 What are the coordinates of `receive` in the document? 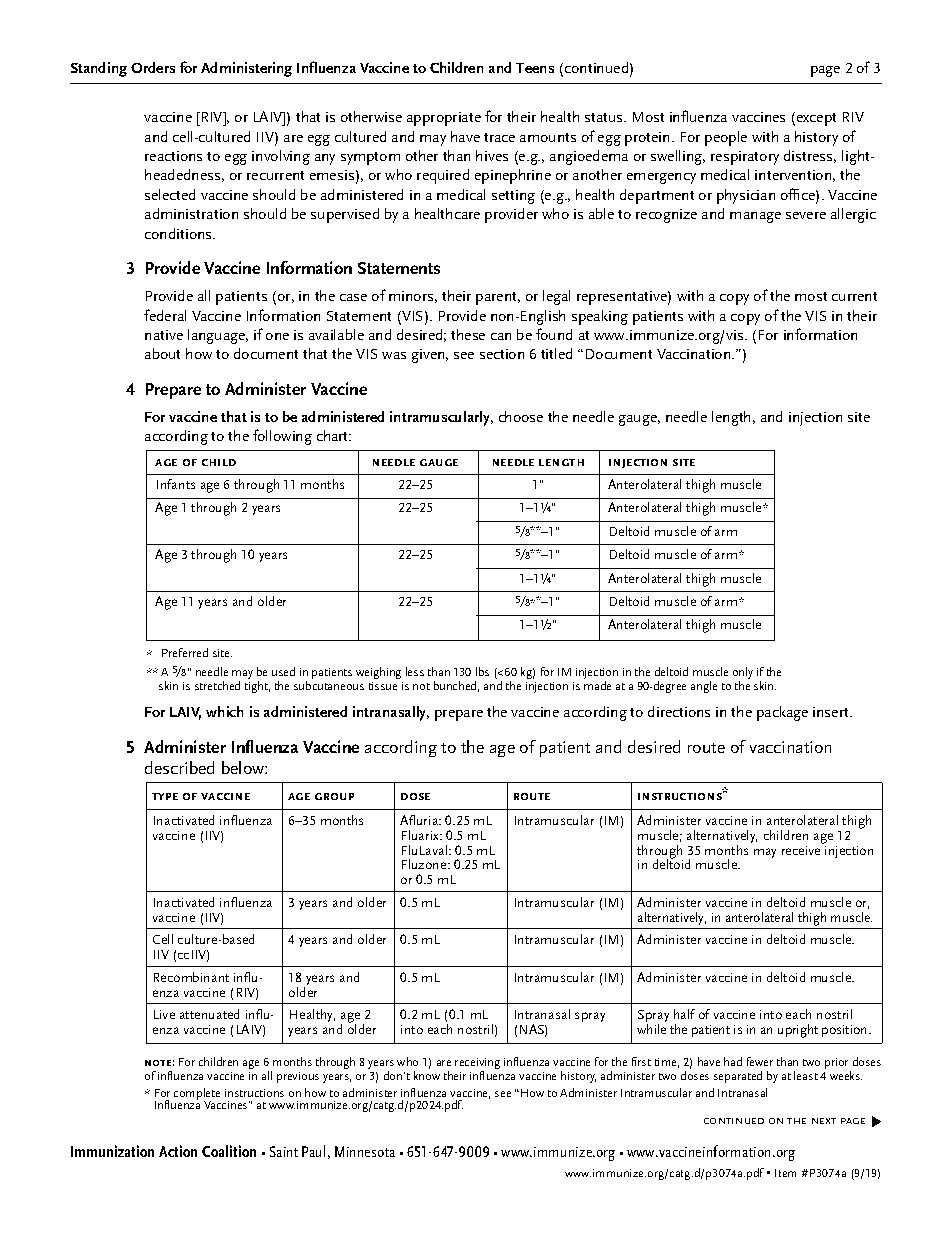 It's located at (802, 849).
